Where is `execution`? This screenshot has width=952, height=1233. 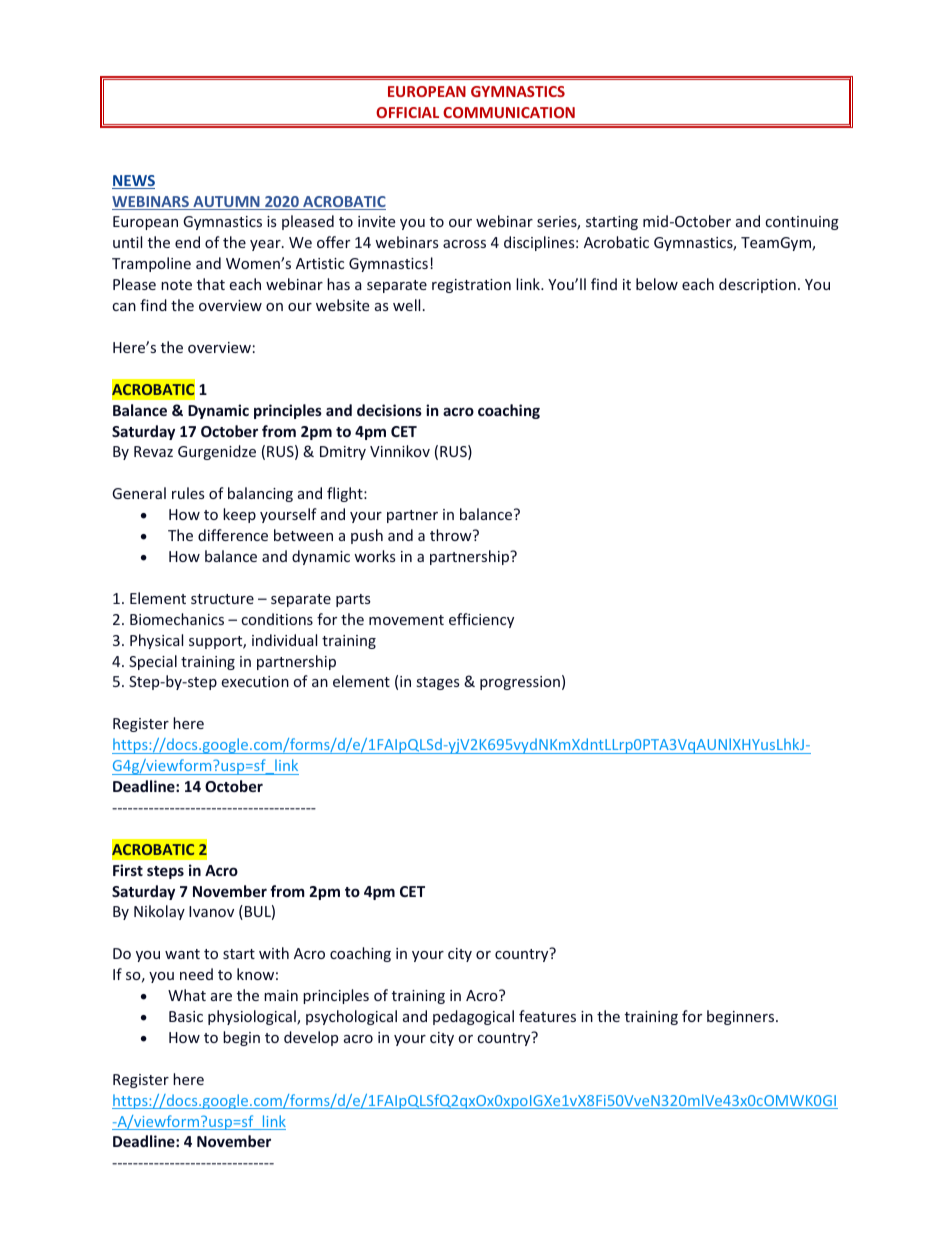
execution is located at coordinates (255, 681).
